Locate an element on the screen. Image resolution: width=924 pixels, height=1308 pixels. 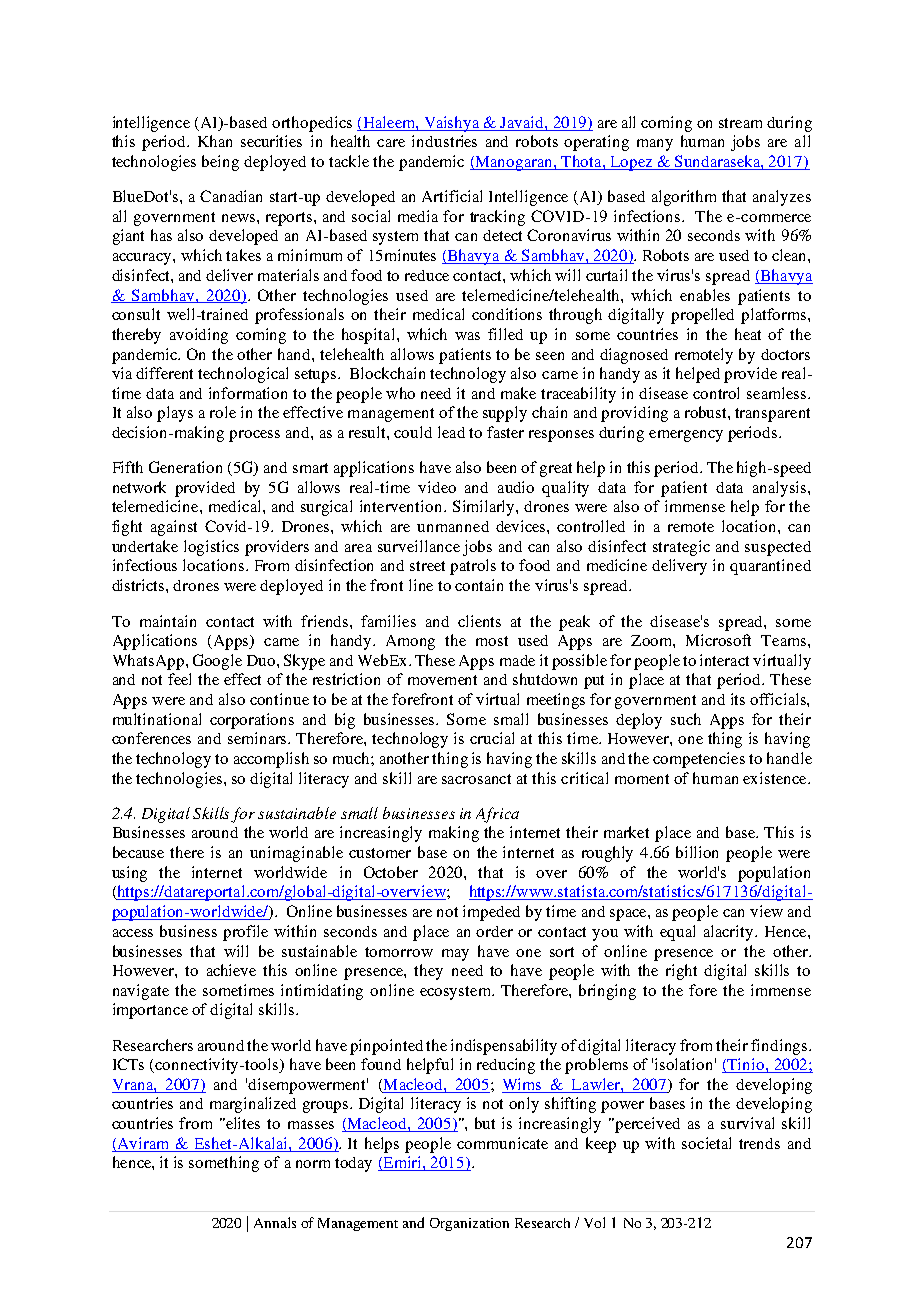
being is located at coordinates (220, 163).
